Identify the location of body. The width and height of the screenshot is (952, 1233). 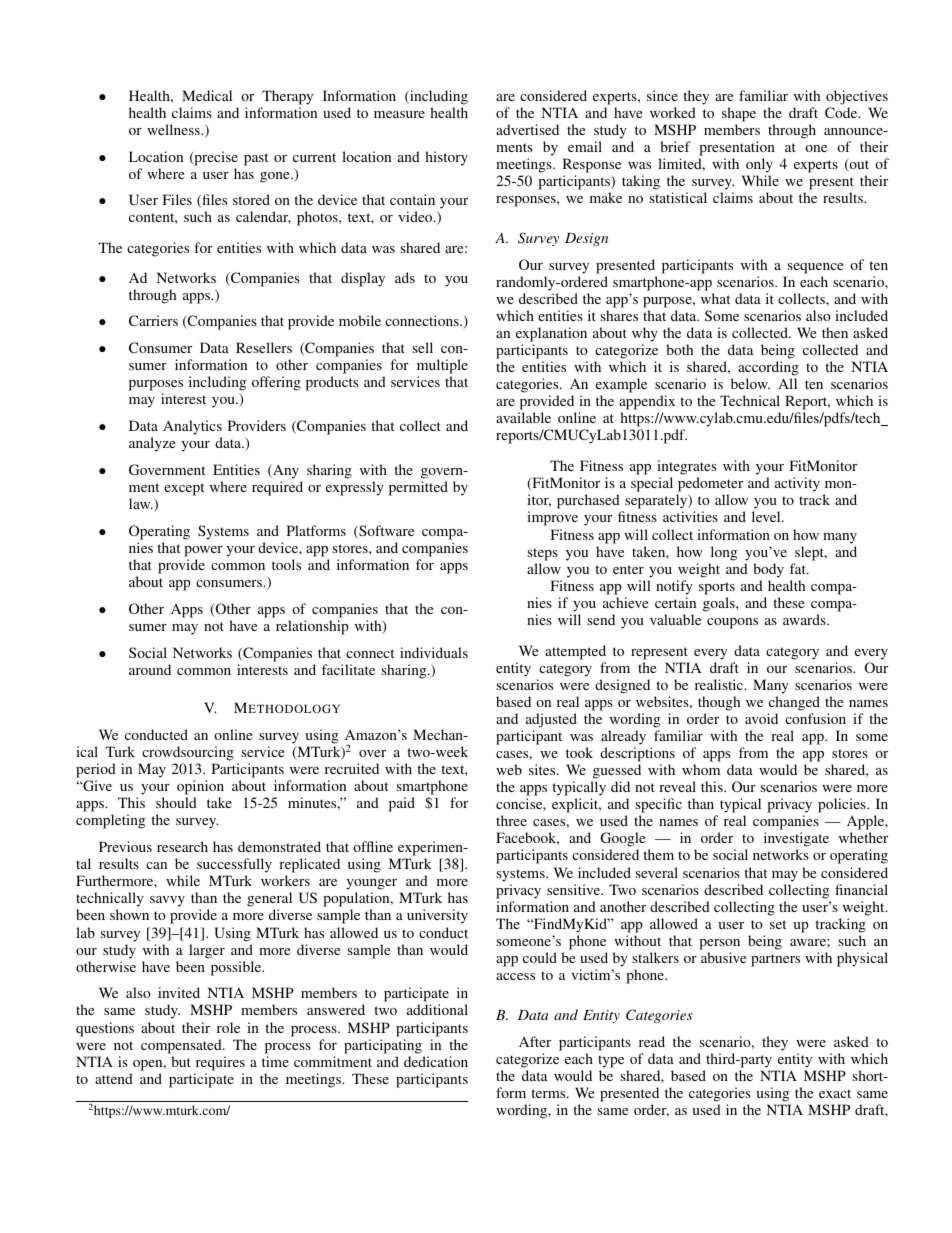
(768, 570).
